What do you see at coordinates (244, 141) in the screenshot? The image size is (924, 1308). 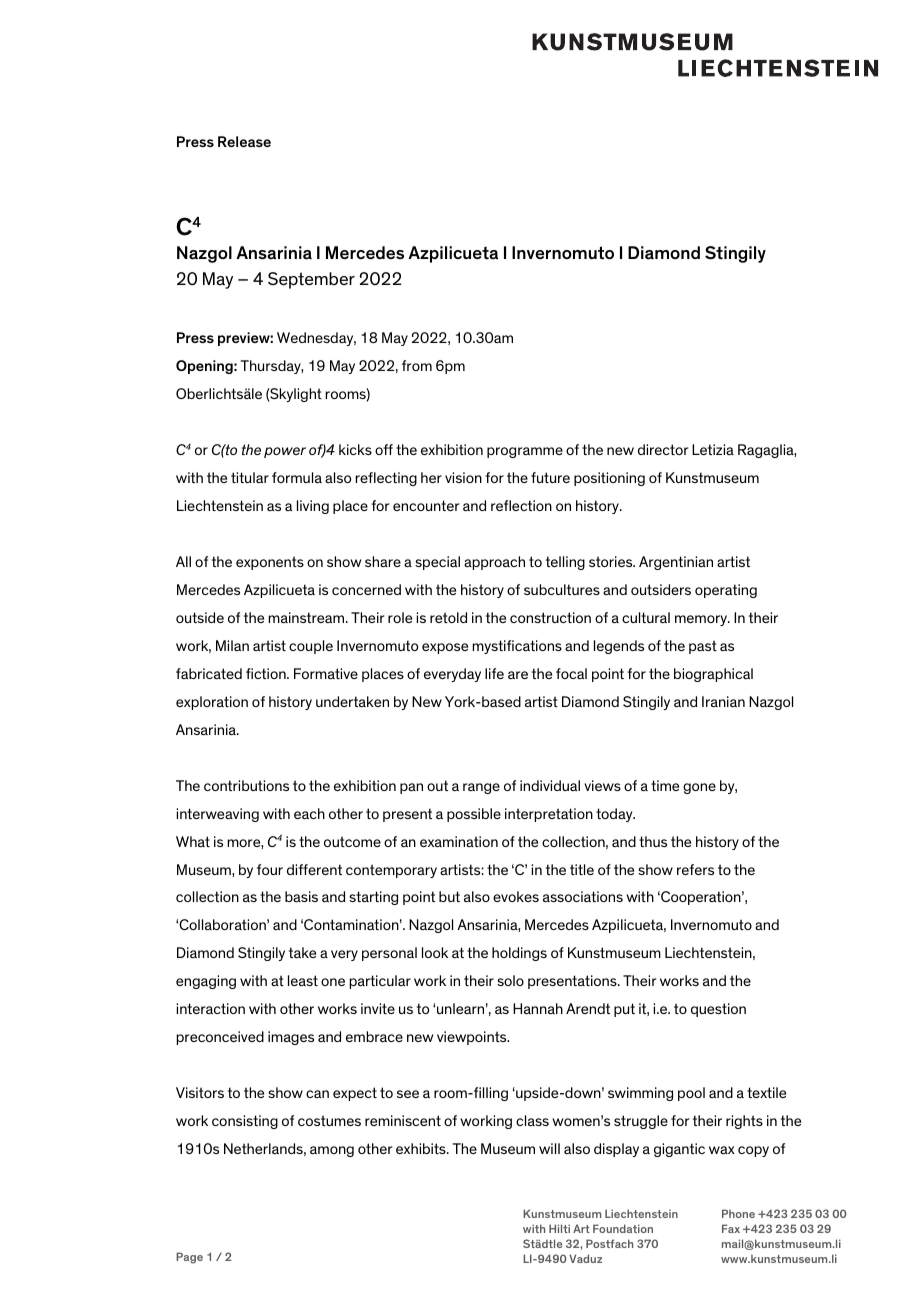 I see `Release` at bounding box center [244, 141].
